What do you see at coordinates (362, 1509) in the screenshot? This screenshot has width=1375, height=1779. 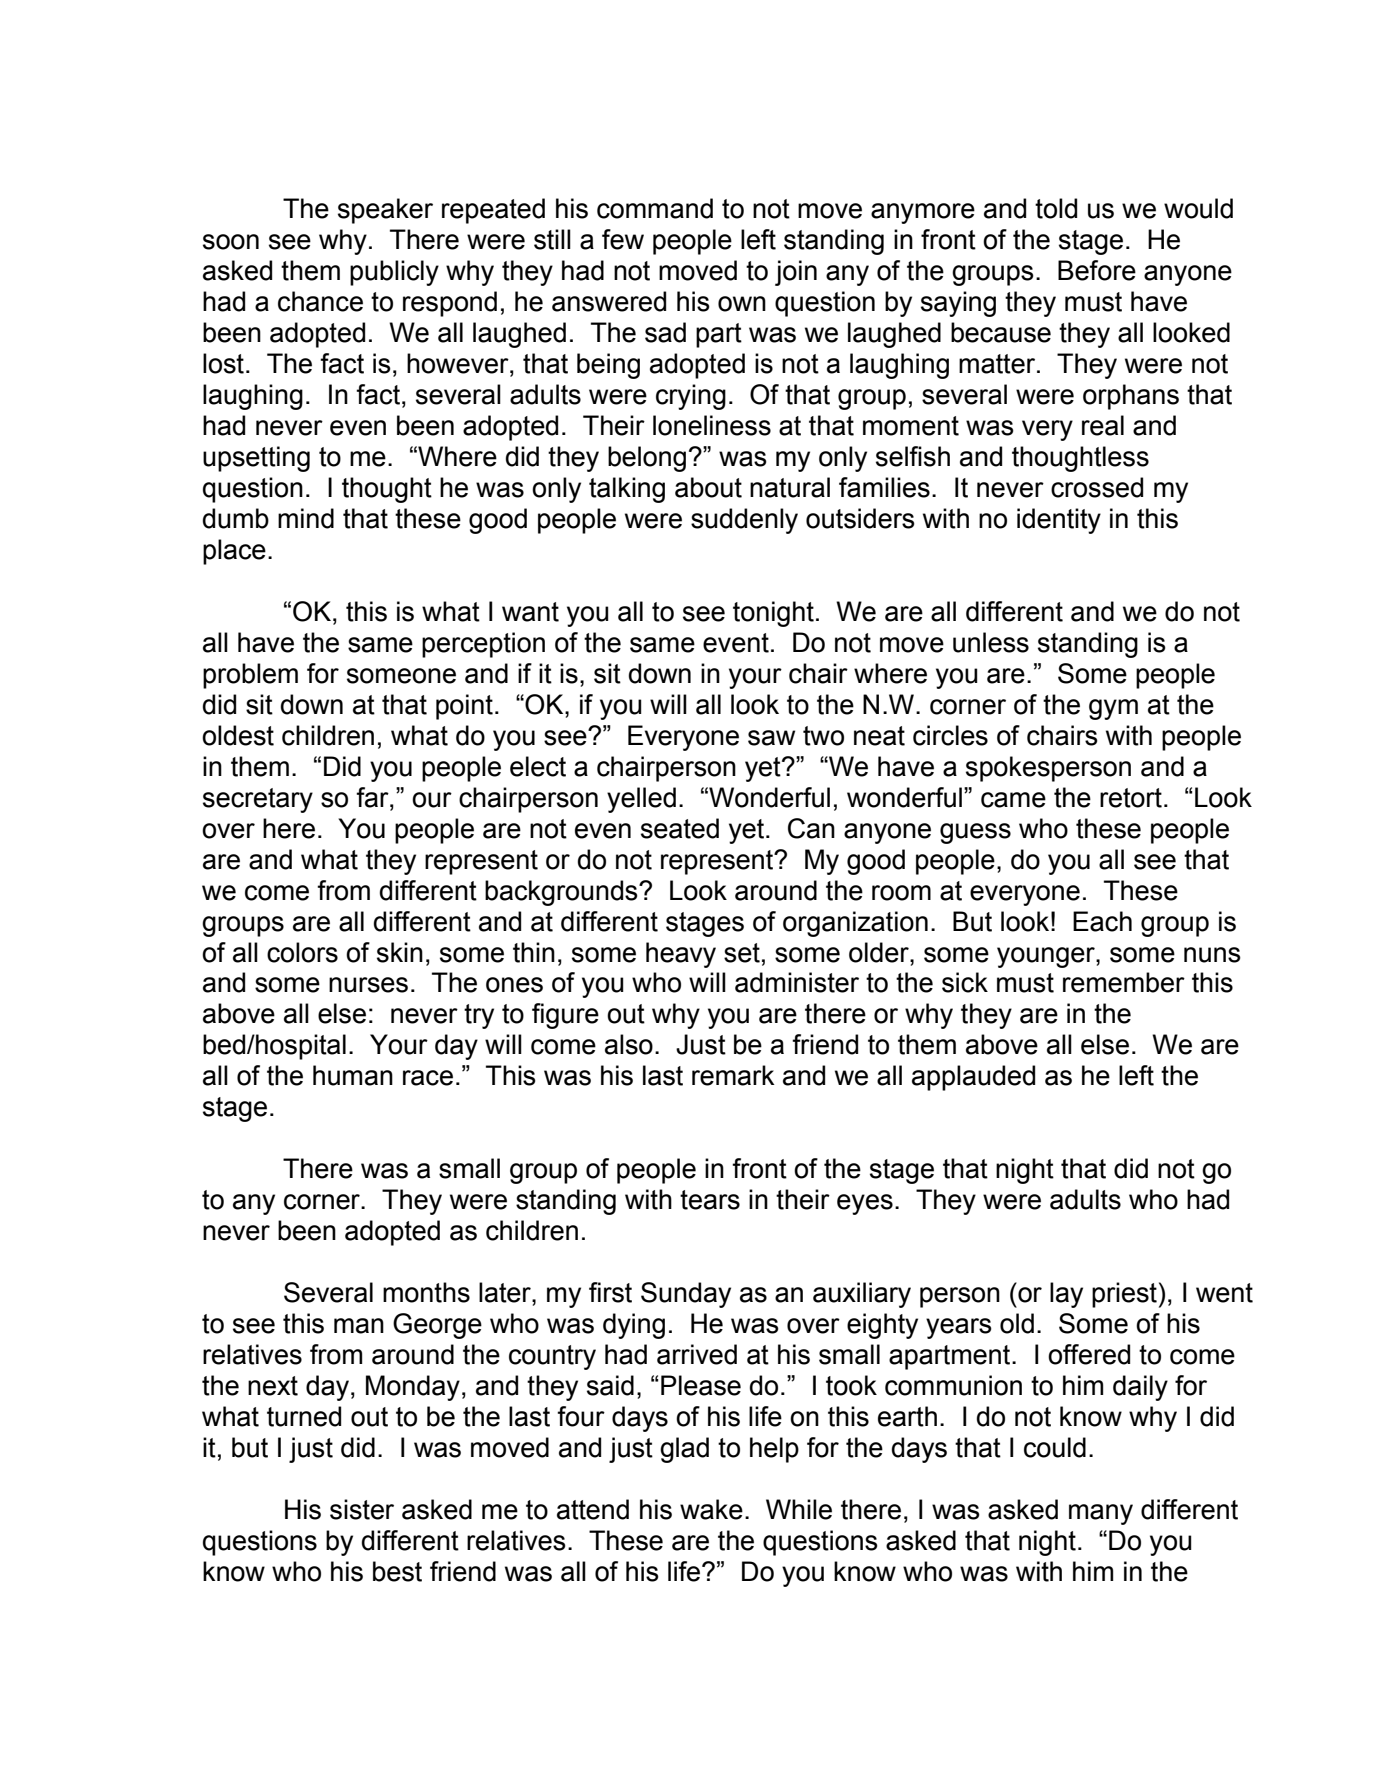 I see `sister` at bounding box center [362, 1509].
